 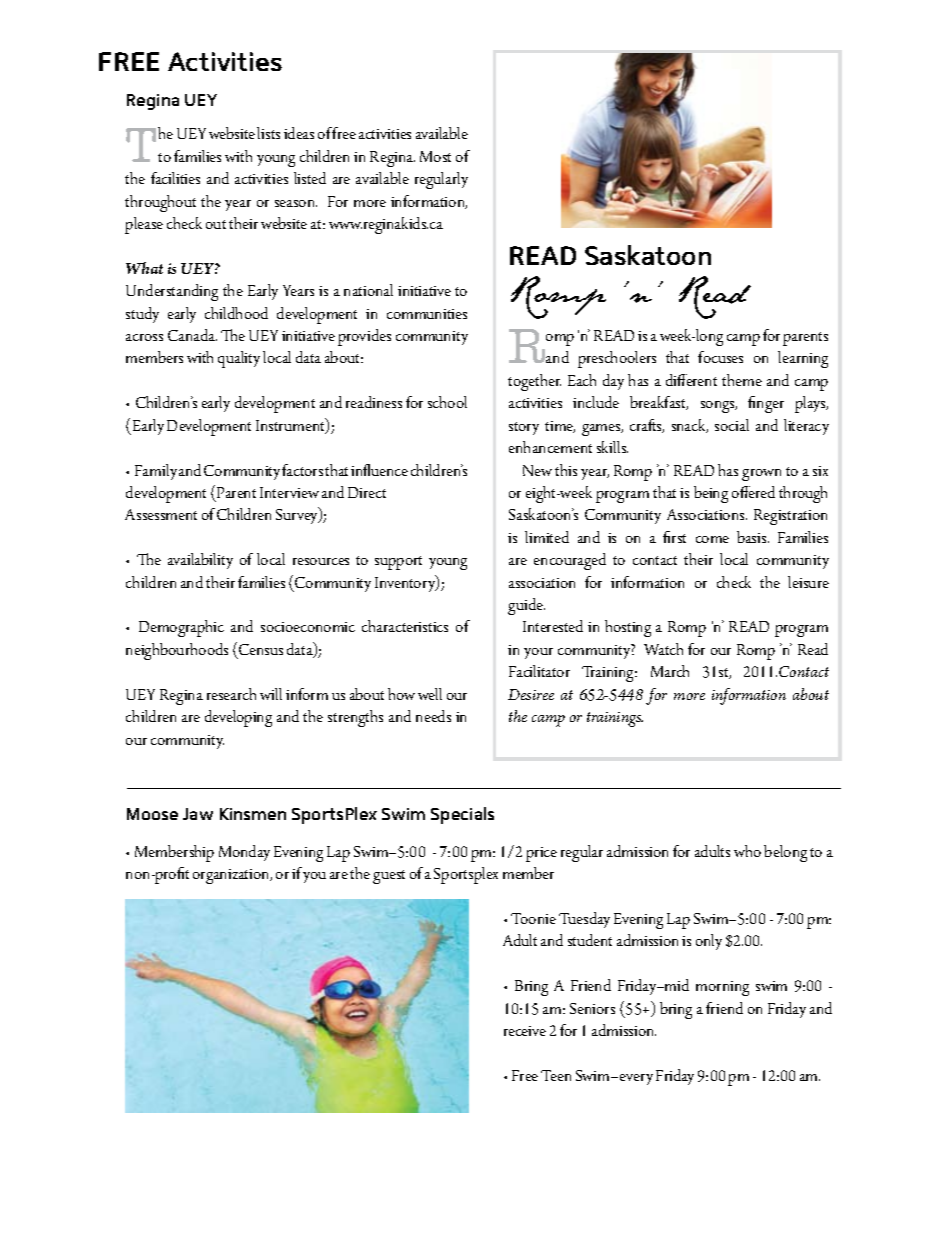 What do you see at coordinates (232, 876) in the screenshot?
I see `organization` at bounding box center [232, 876].
